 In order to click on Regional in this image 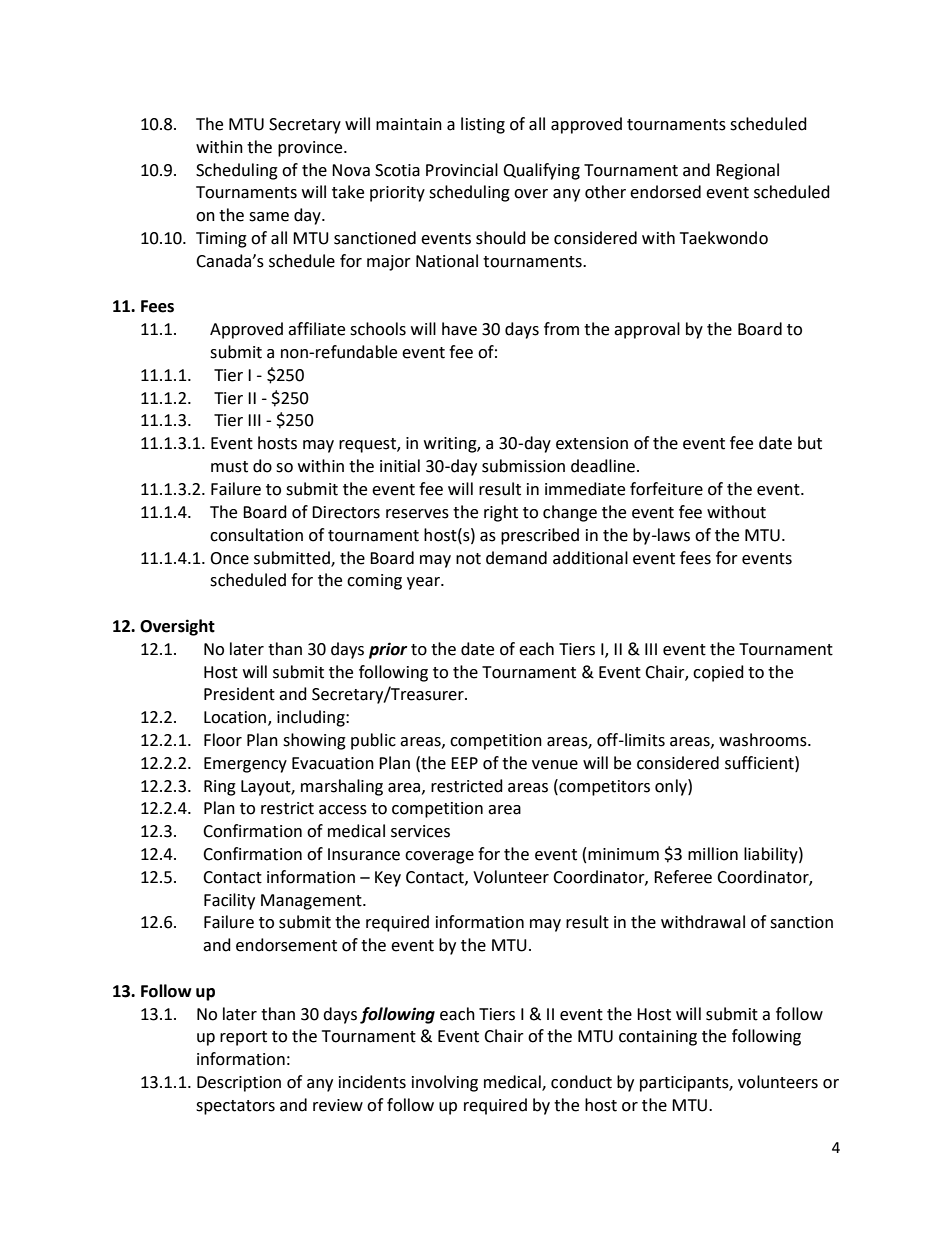, I will do `click(747, 171)`.
